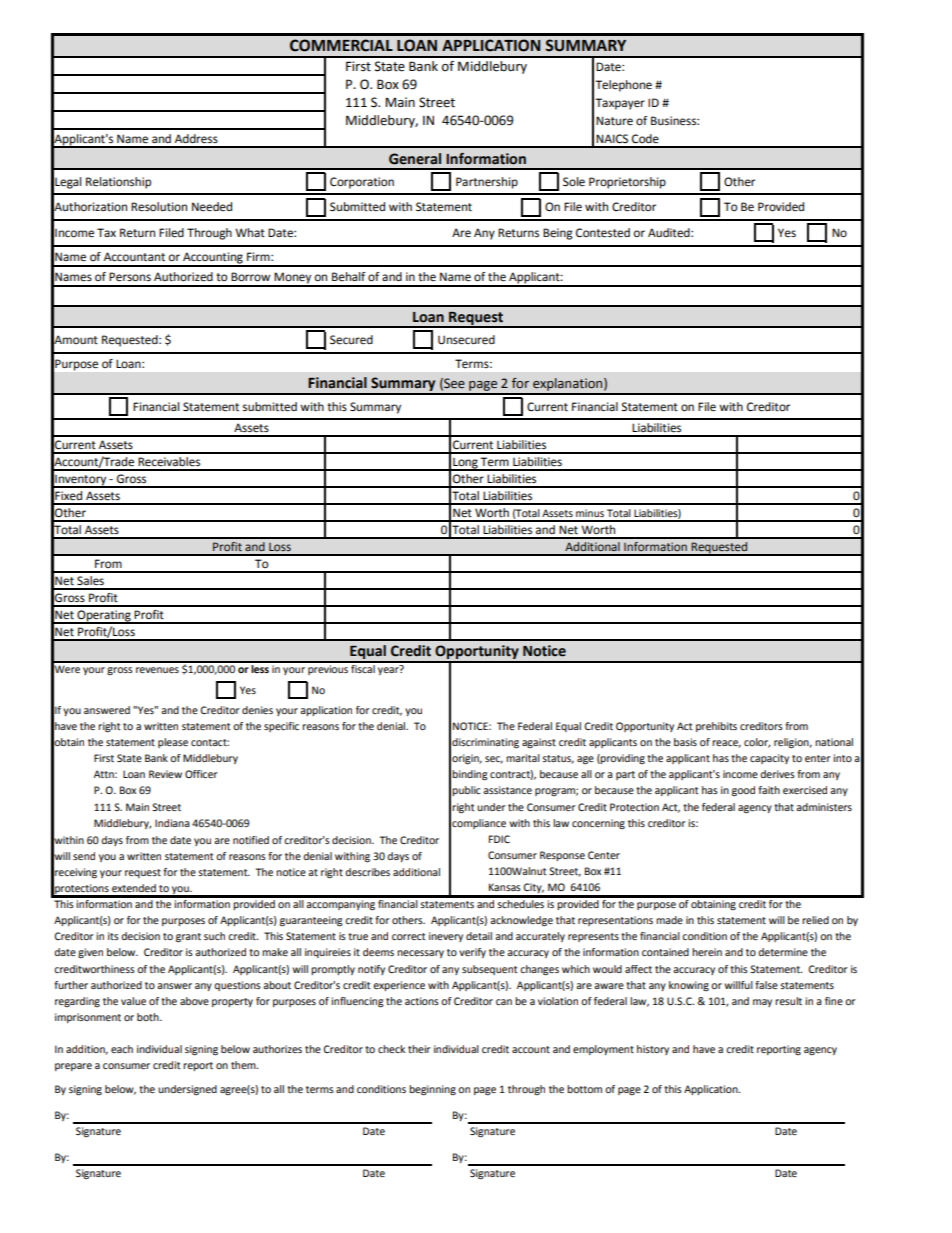 The height and width of the image is (1233, 952). What do you see at coordinates (341, 45) in the image?
I see `COMMERCIAL` at bounding box center [341, 45].
